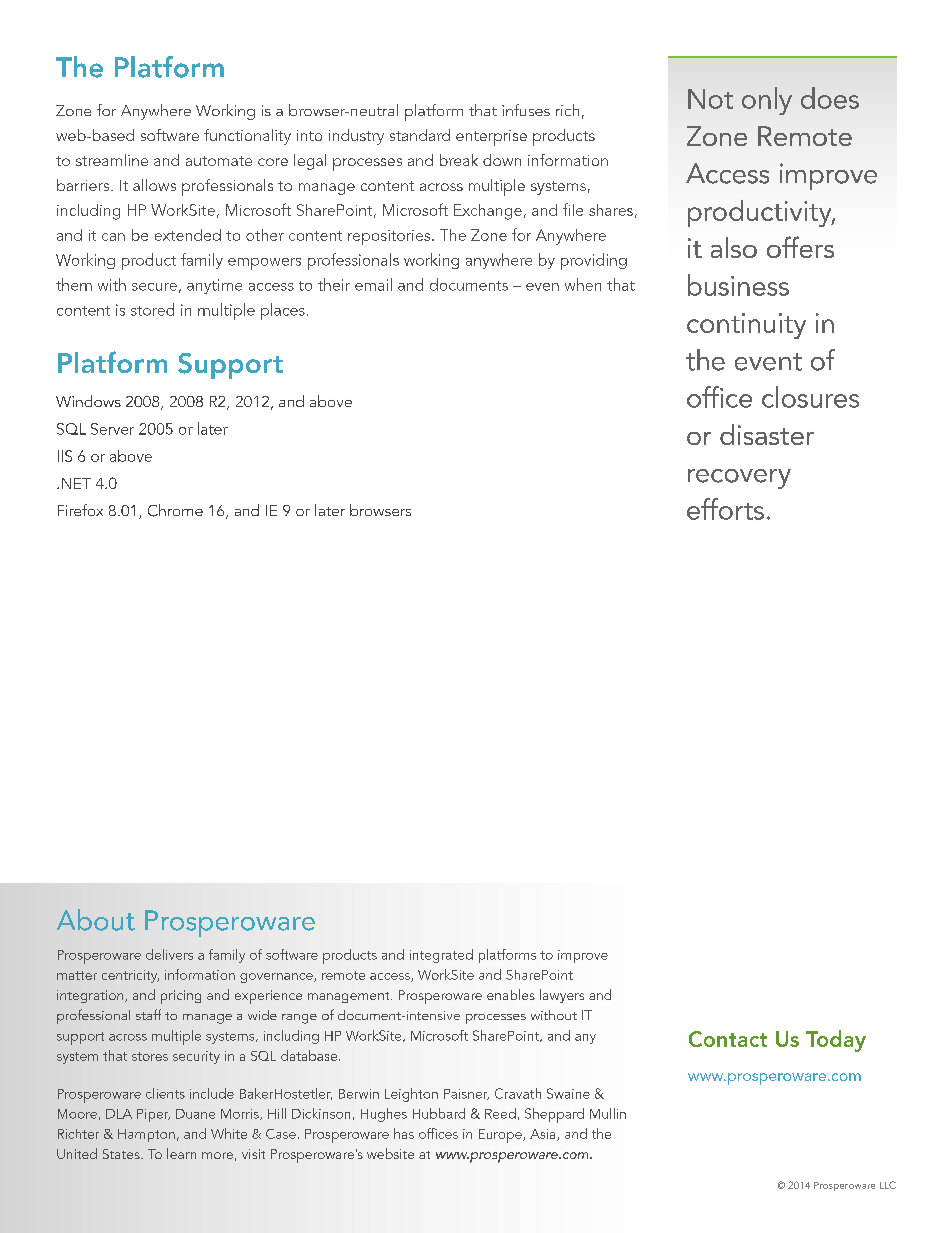 The width and height of the screenshot is (952, 1233). Describe the element at coordinates (88, 401) in the screenshot. I see `Windows` at that location.
